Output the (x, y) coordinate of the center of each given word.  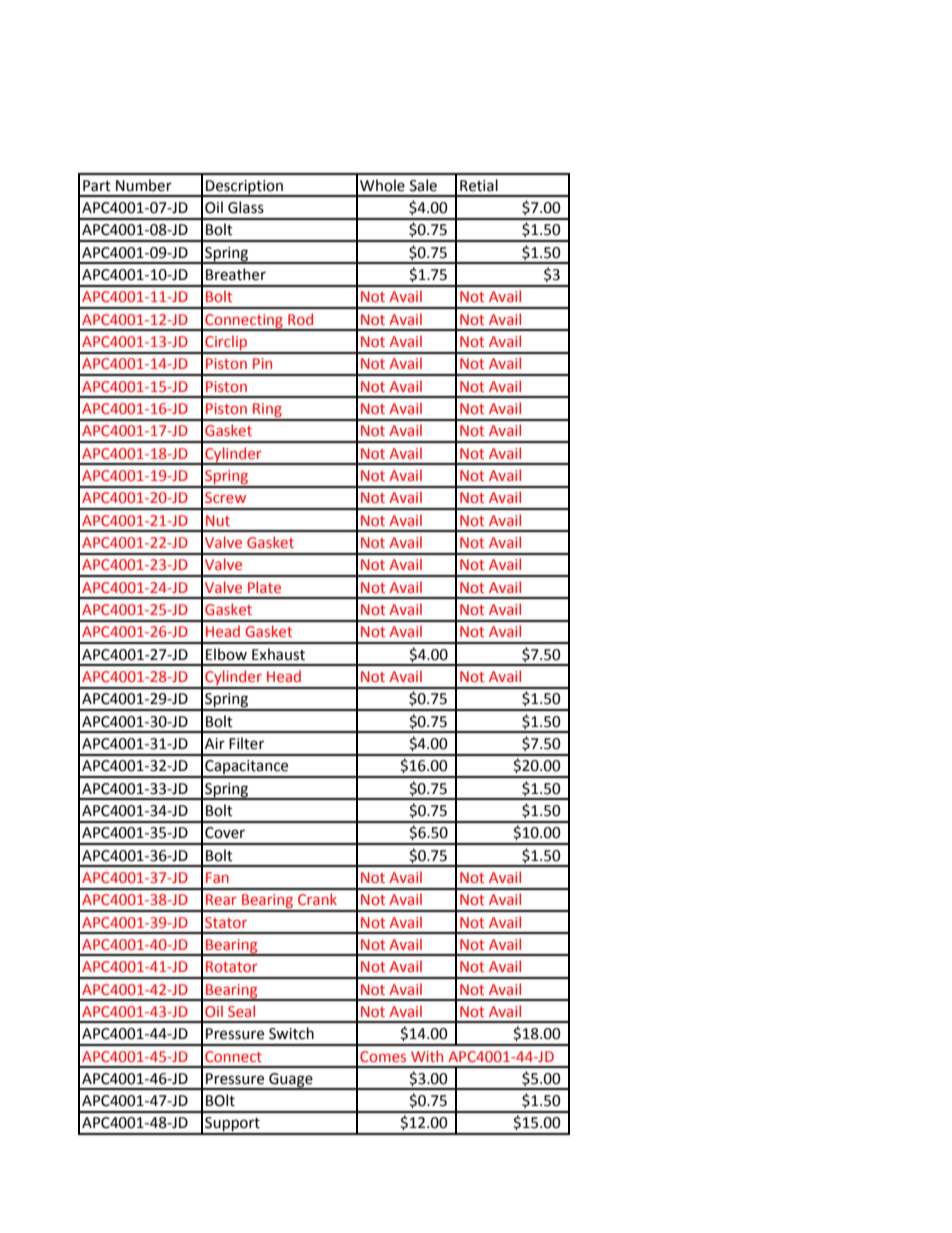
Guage (291, 1081)
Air (215, 743)
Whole (382, 185)
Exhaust (278, 654)
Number (144, 185)
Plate (264, 587)
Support (232, 1125)
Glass (246, 207)
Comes (383, 1056)
